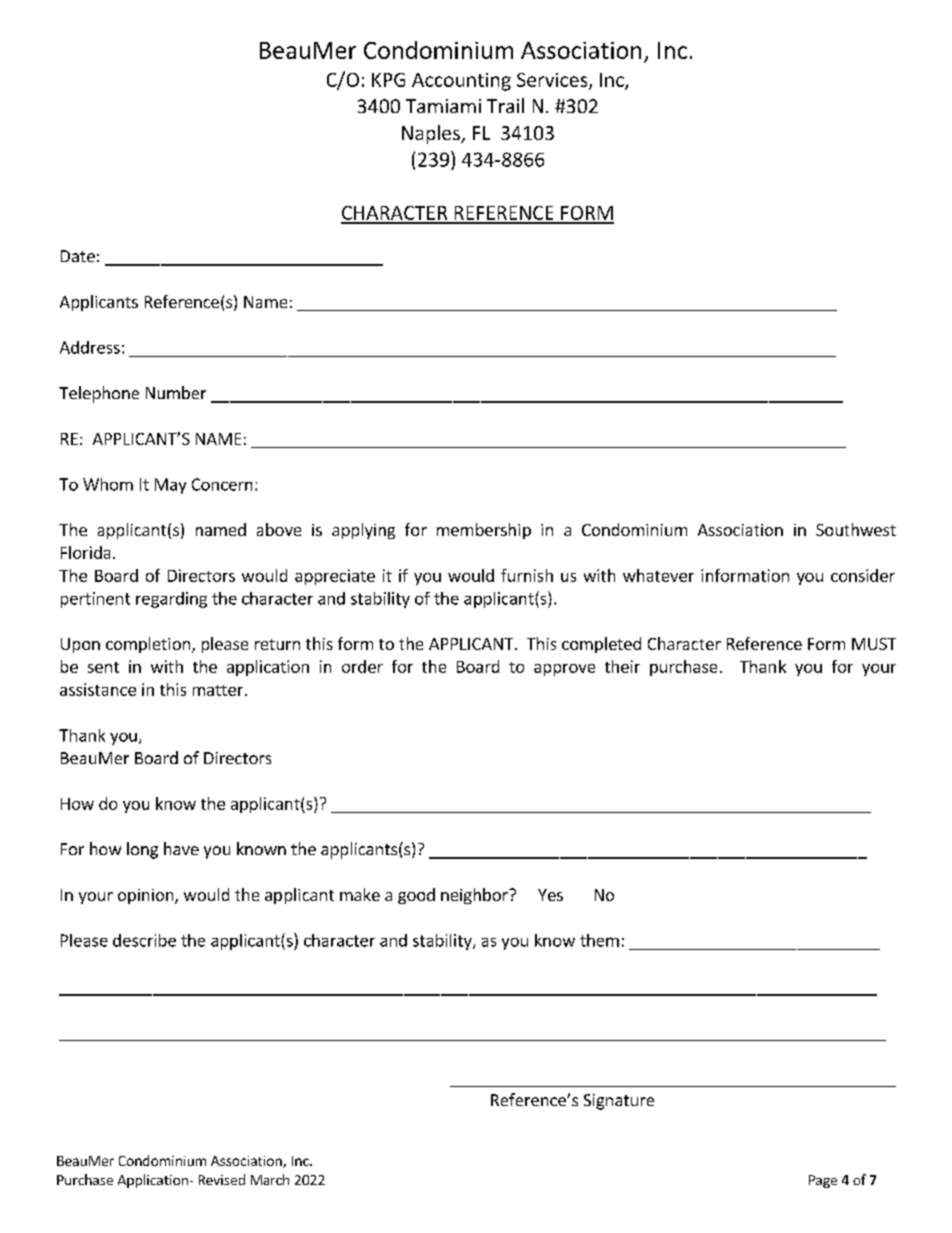  Describe the element at coordinates (619, 1102) in the screenshot. I see `Signature` at that location.
